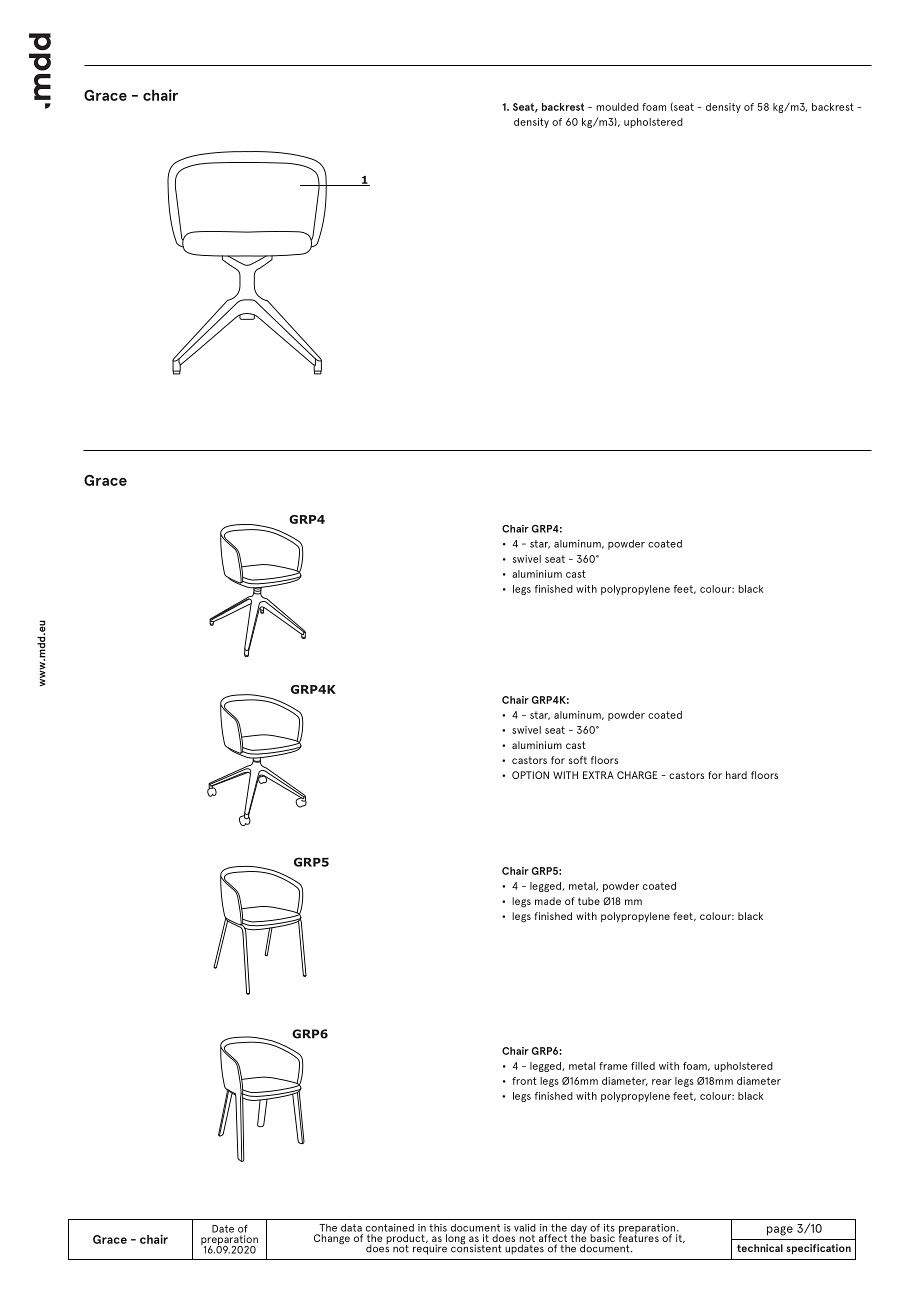 This screenshot has height=1308, width=924. Describe the element at coordinates (589, 901) in the screenshot. I see `tube` at that location.
